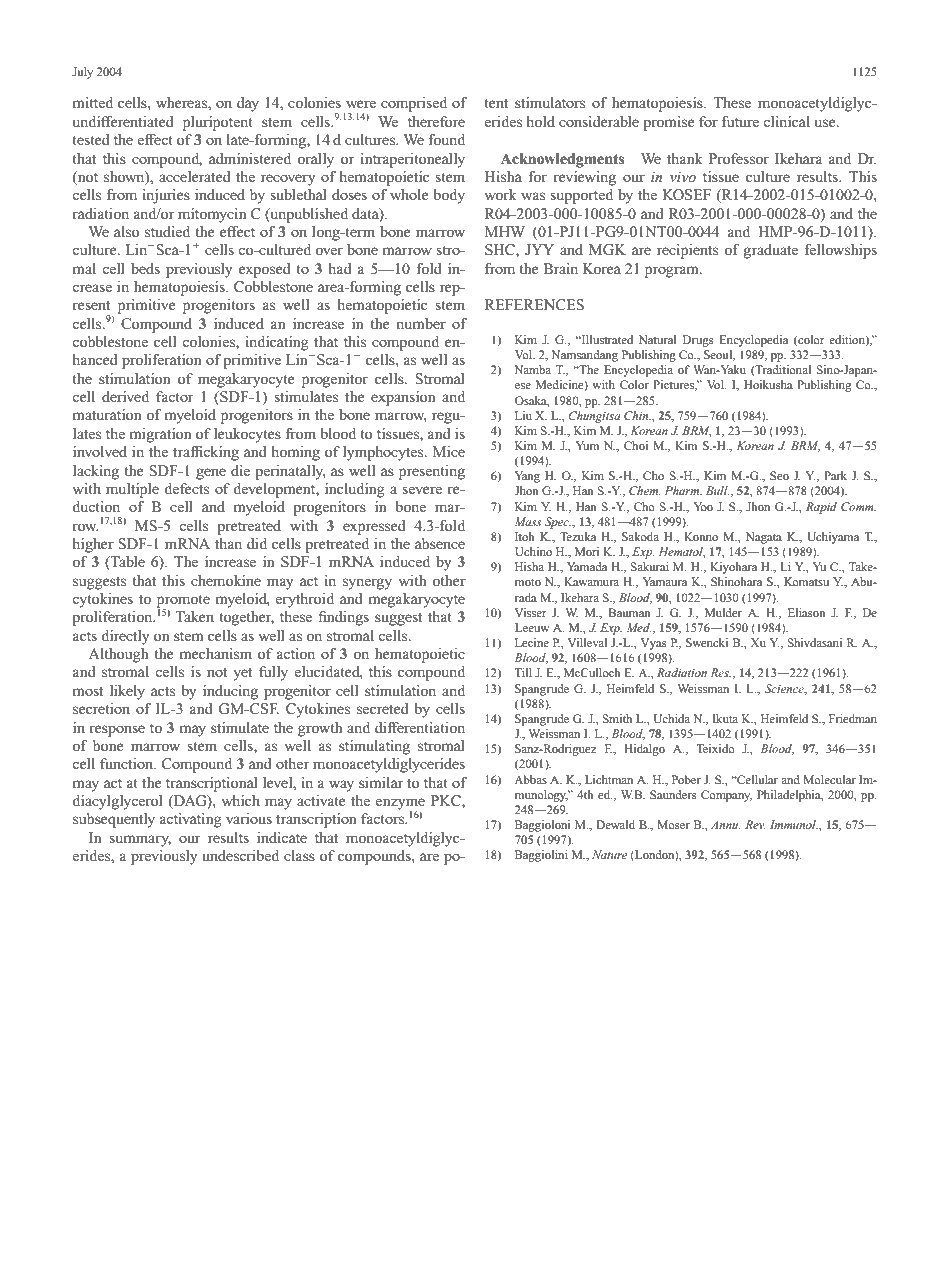 This screenshot has width=950, height=1288. I want to click on Mice, so click(449, 451).
